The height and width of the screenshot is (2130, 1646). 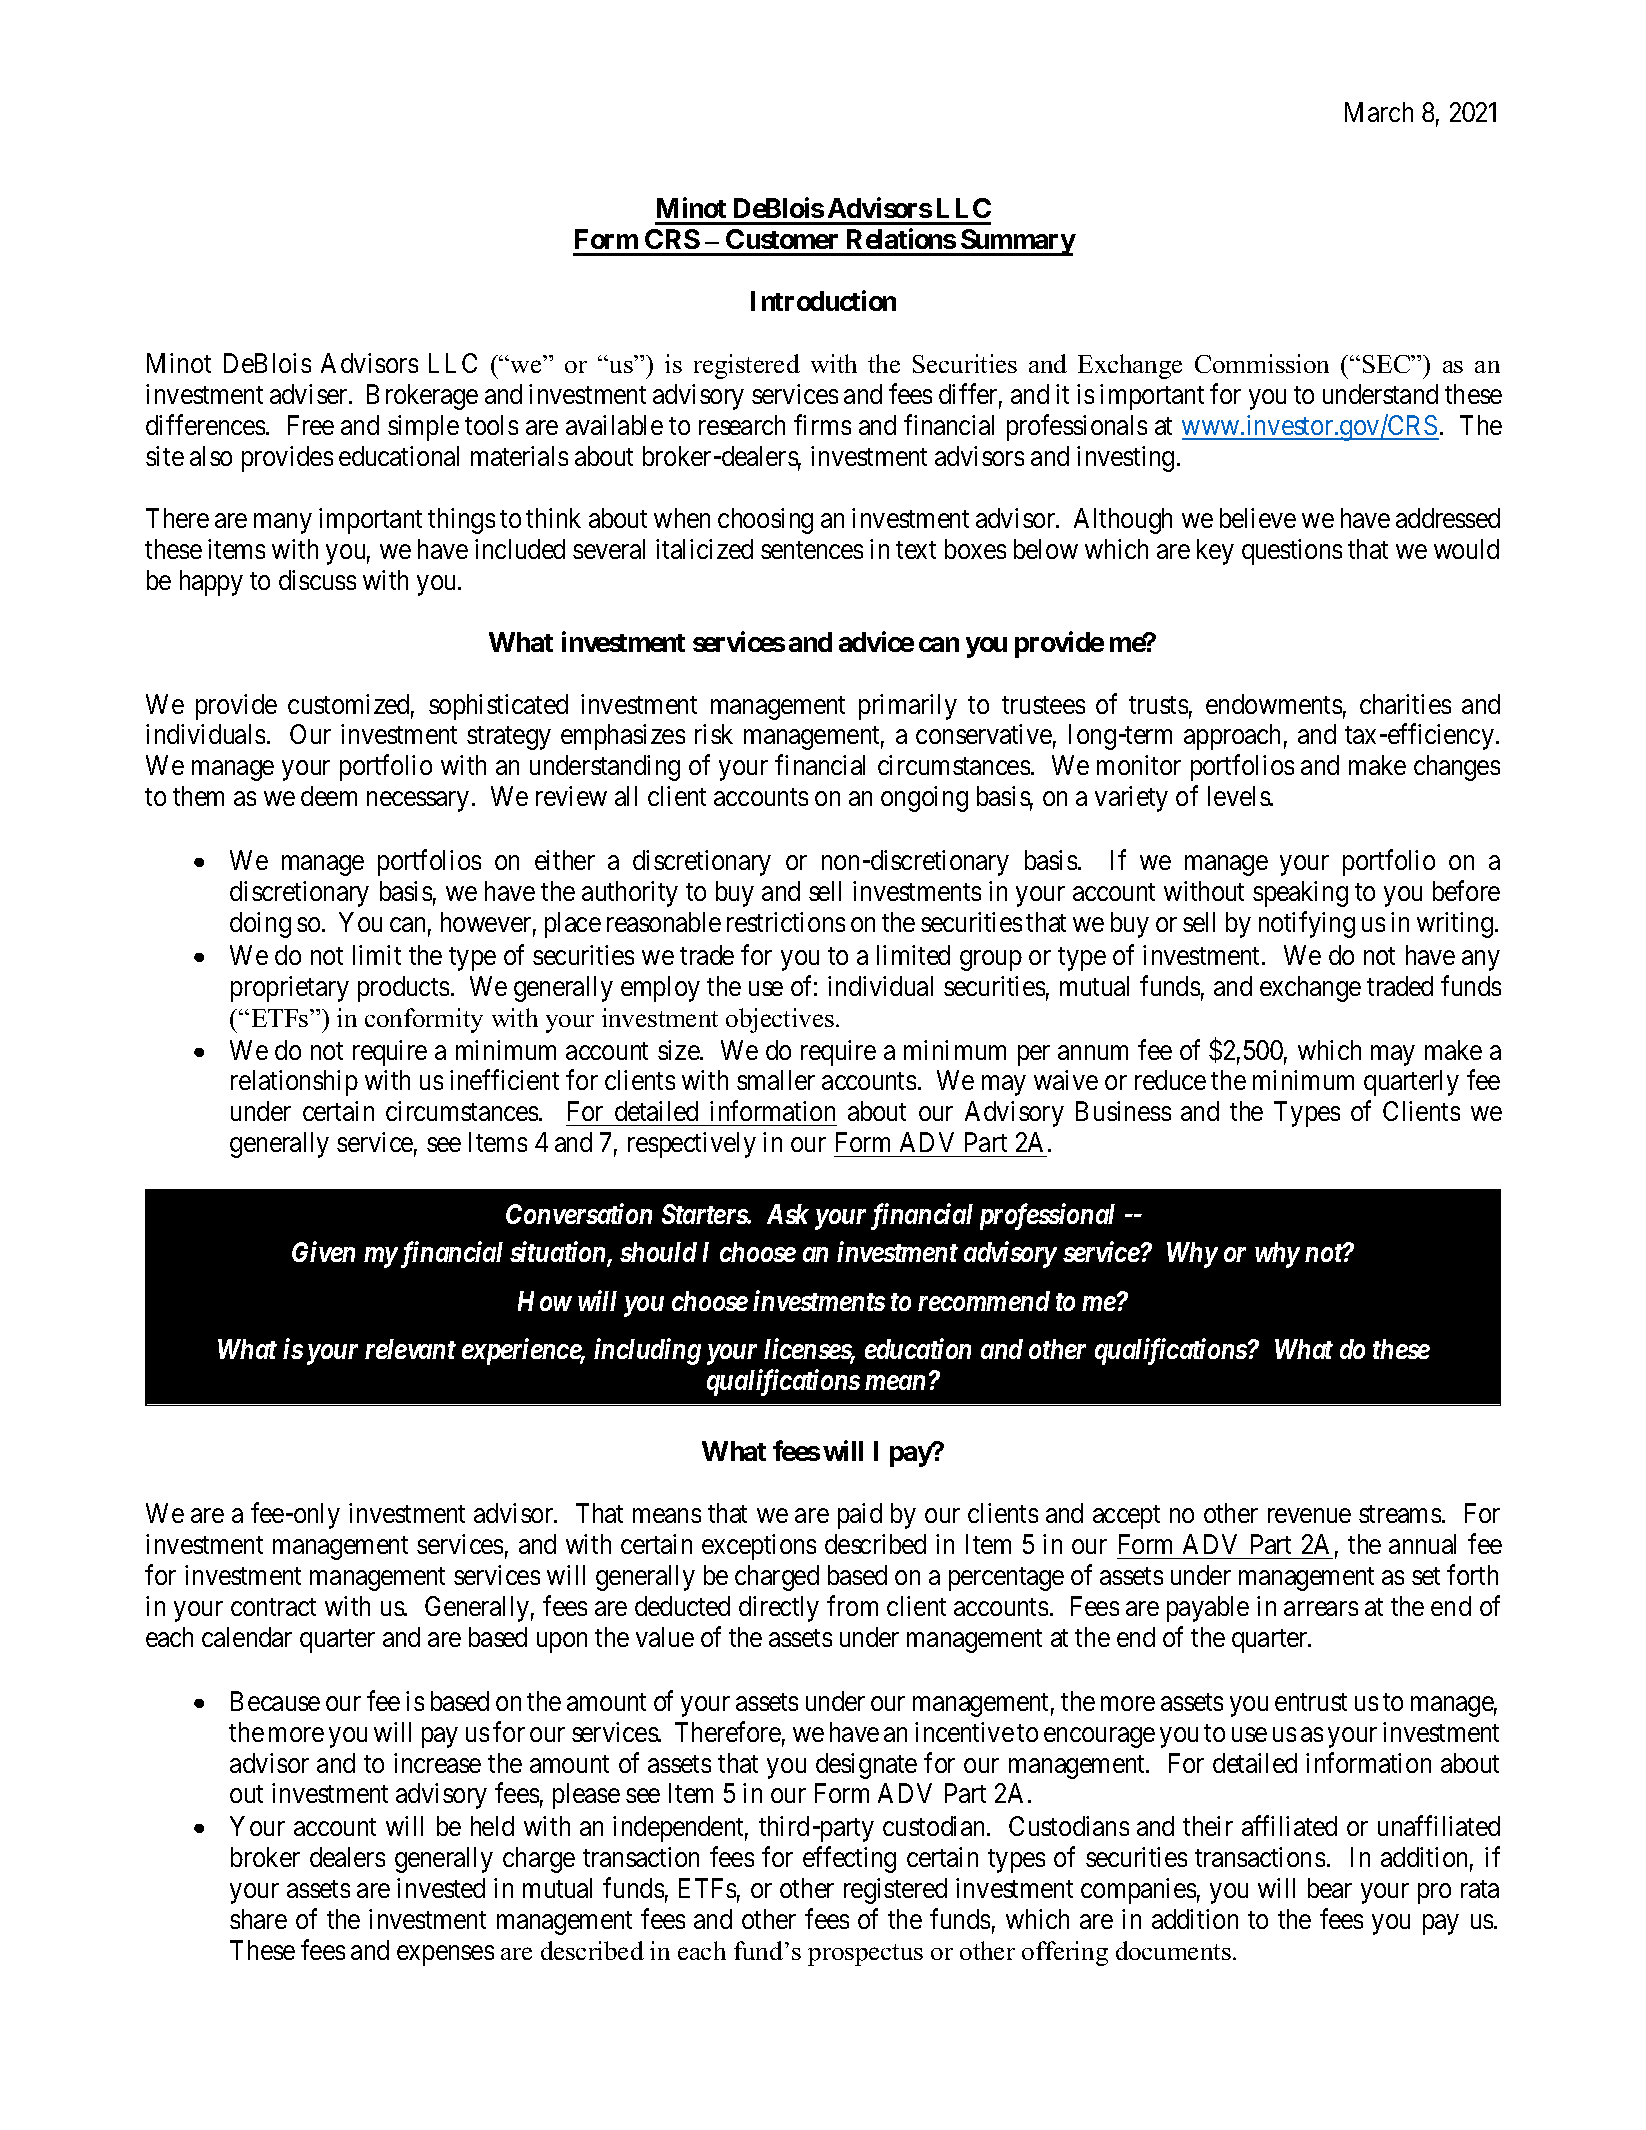 I want to click on adviser, so click(x=310, y=394).
